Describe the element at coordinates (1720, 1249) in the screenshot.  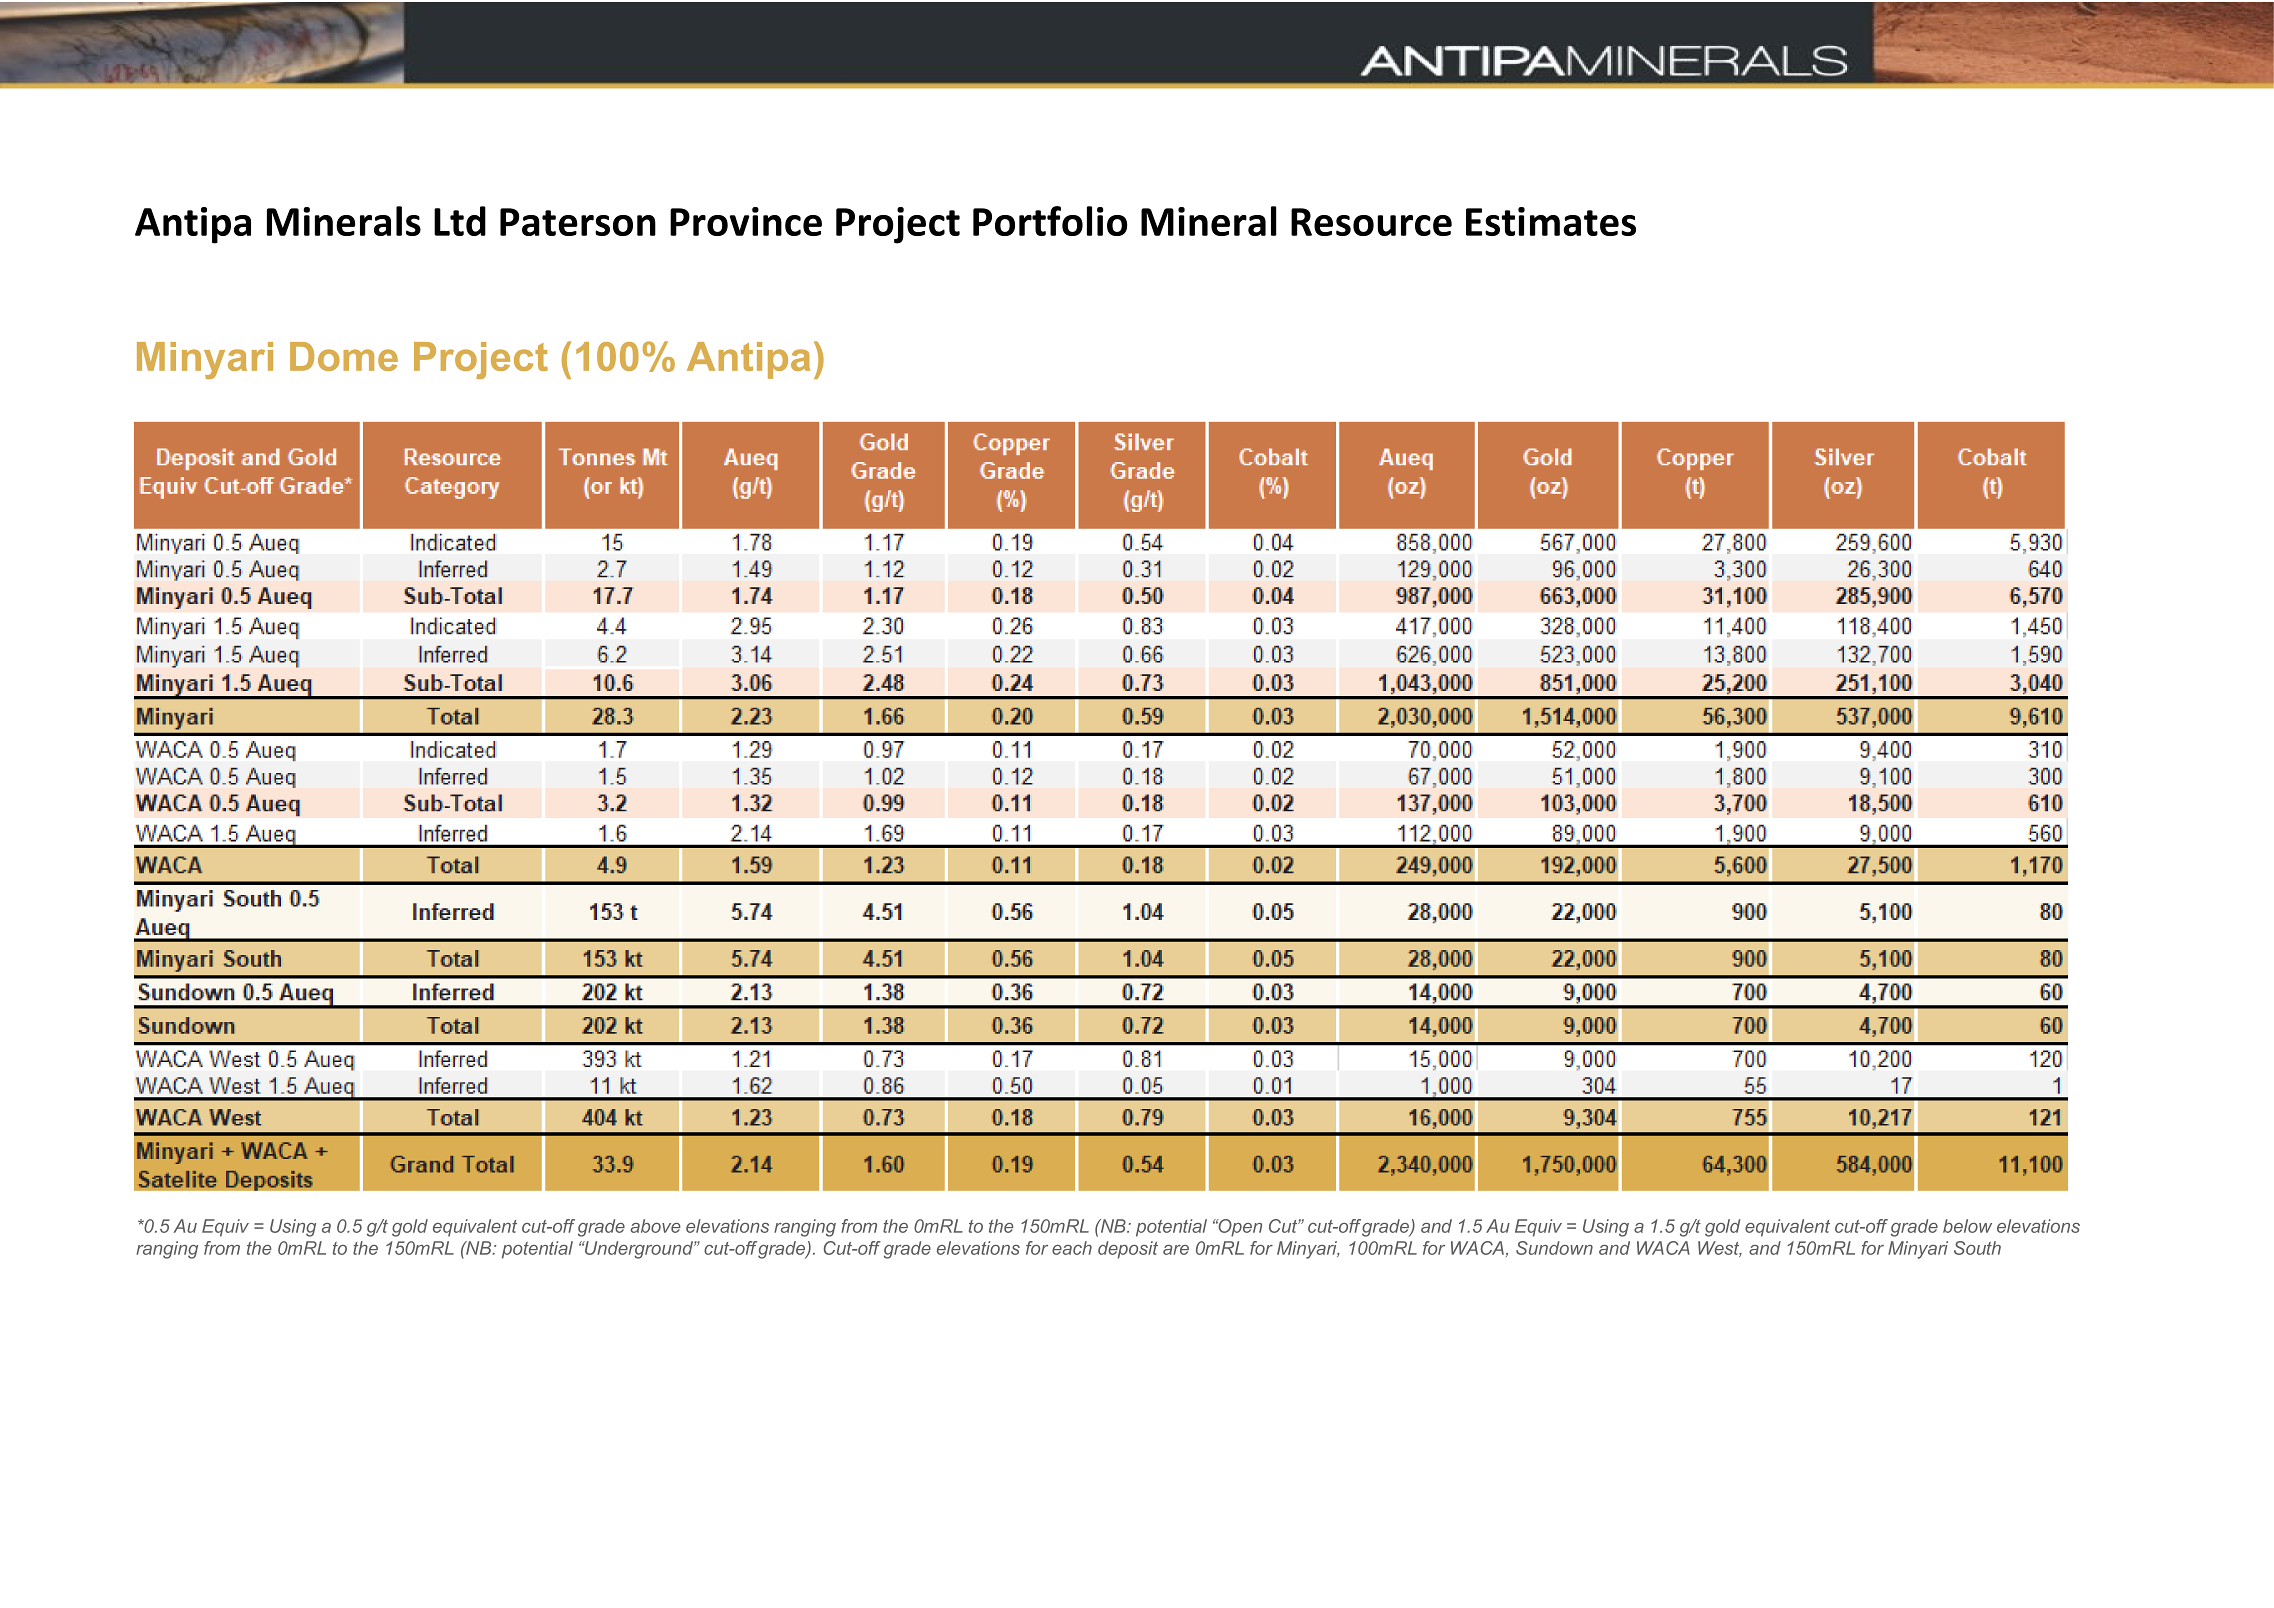
I see `West` at that location.
